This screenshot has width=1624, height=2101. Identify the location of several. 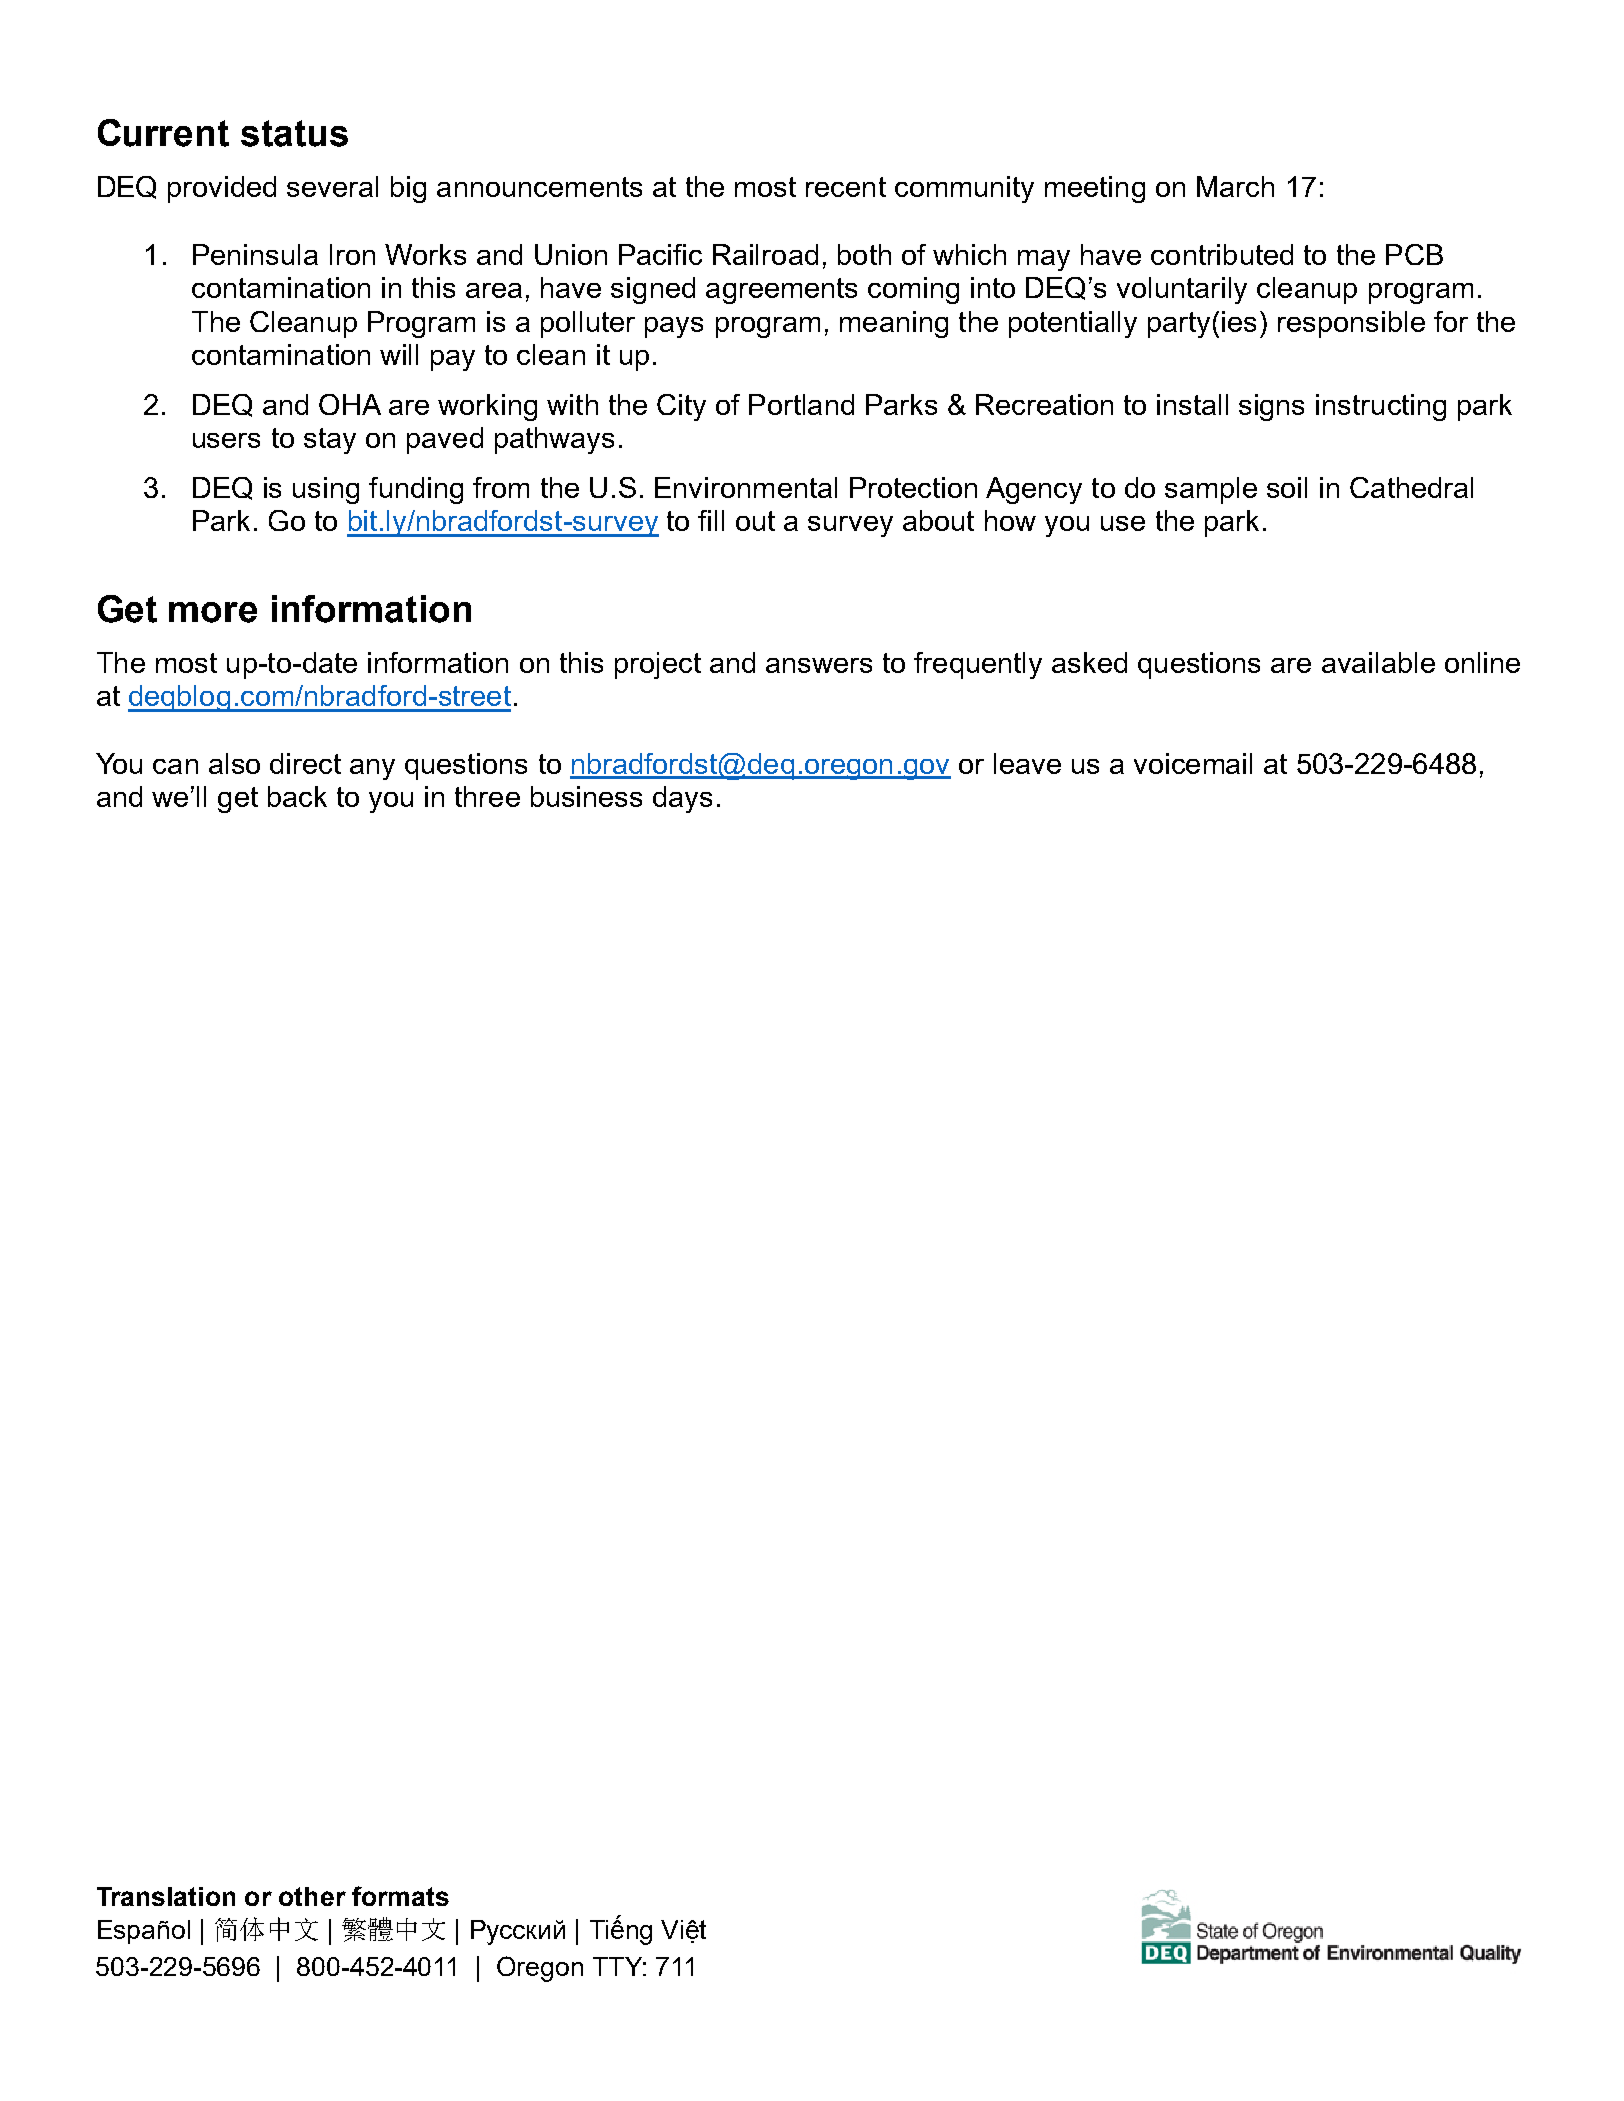
(332, 186).
